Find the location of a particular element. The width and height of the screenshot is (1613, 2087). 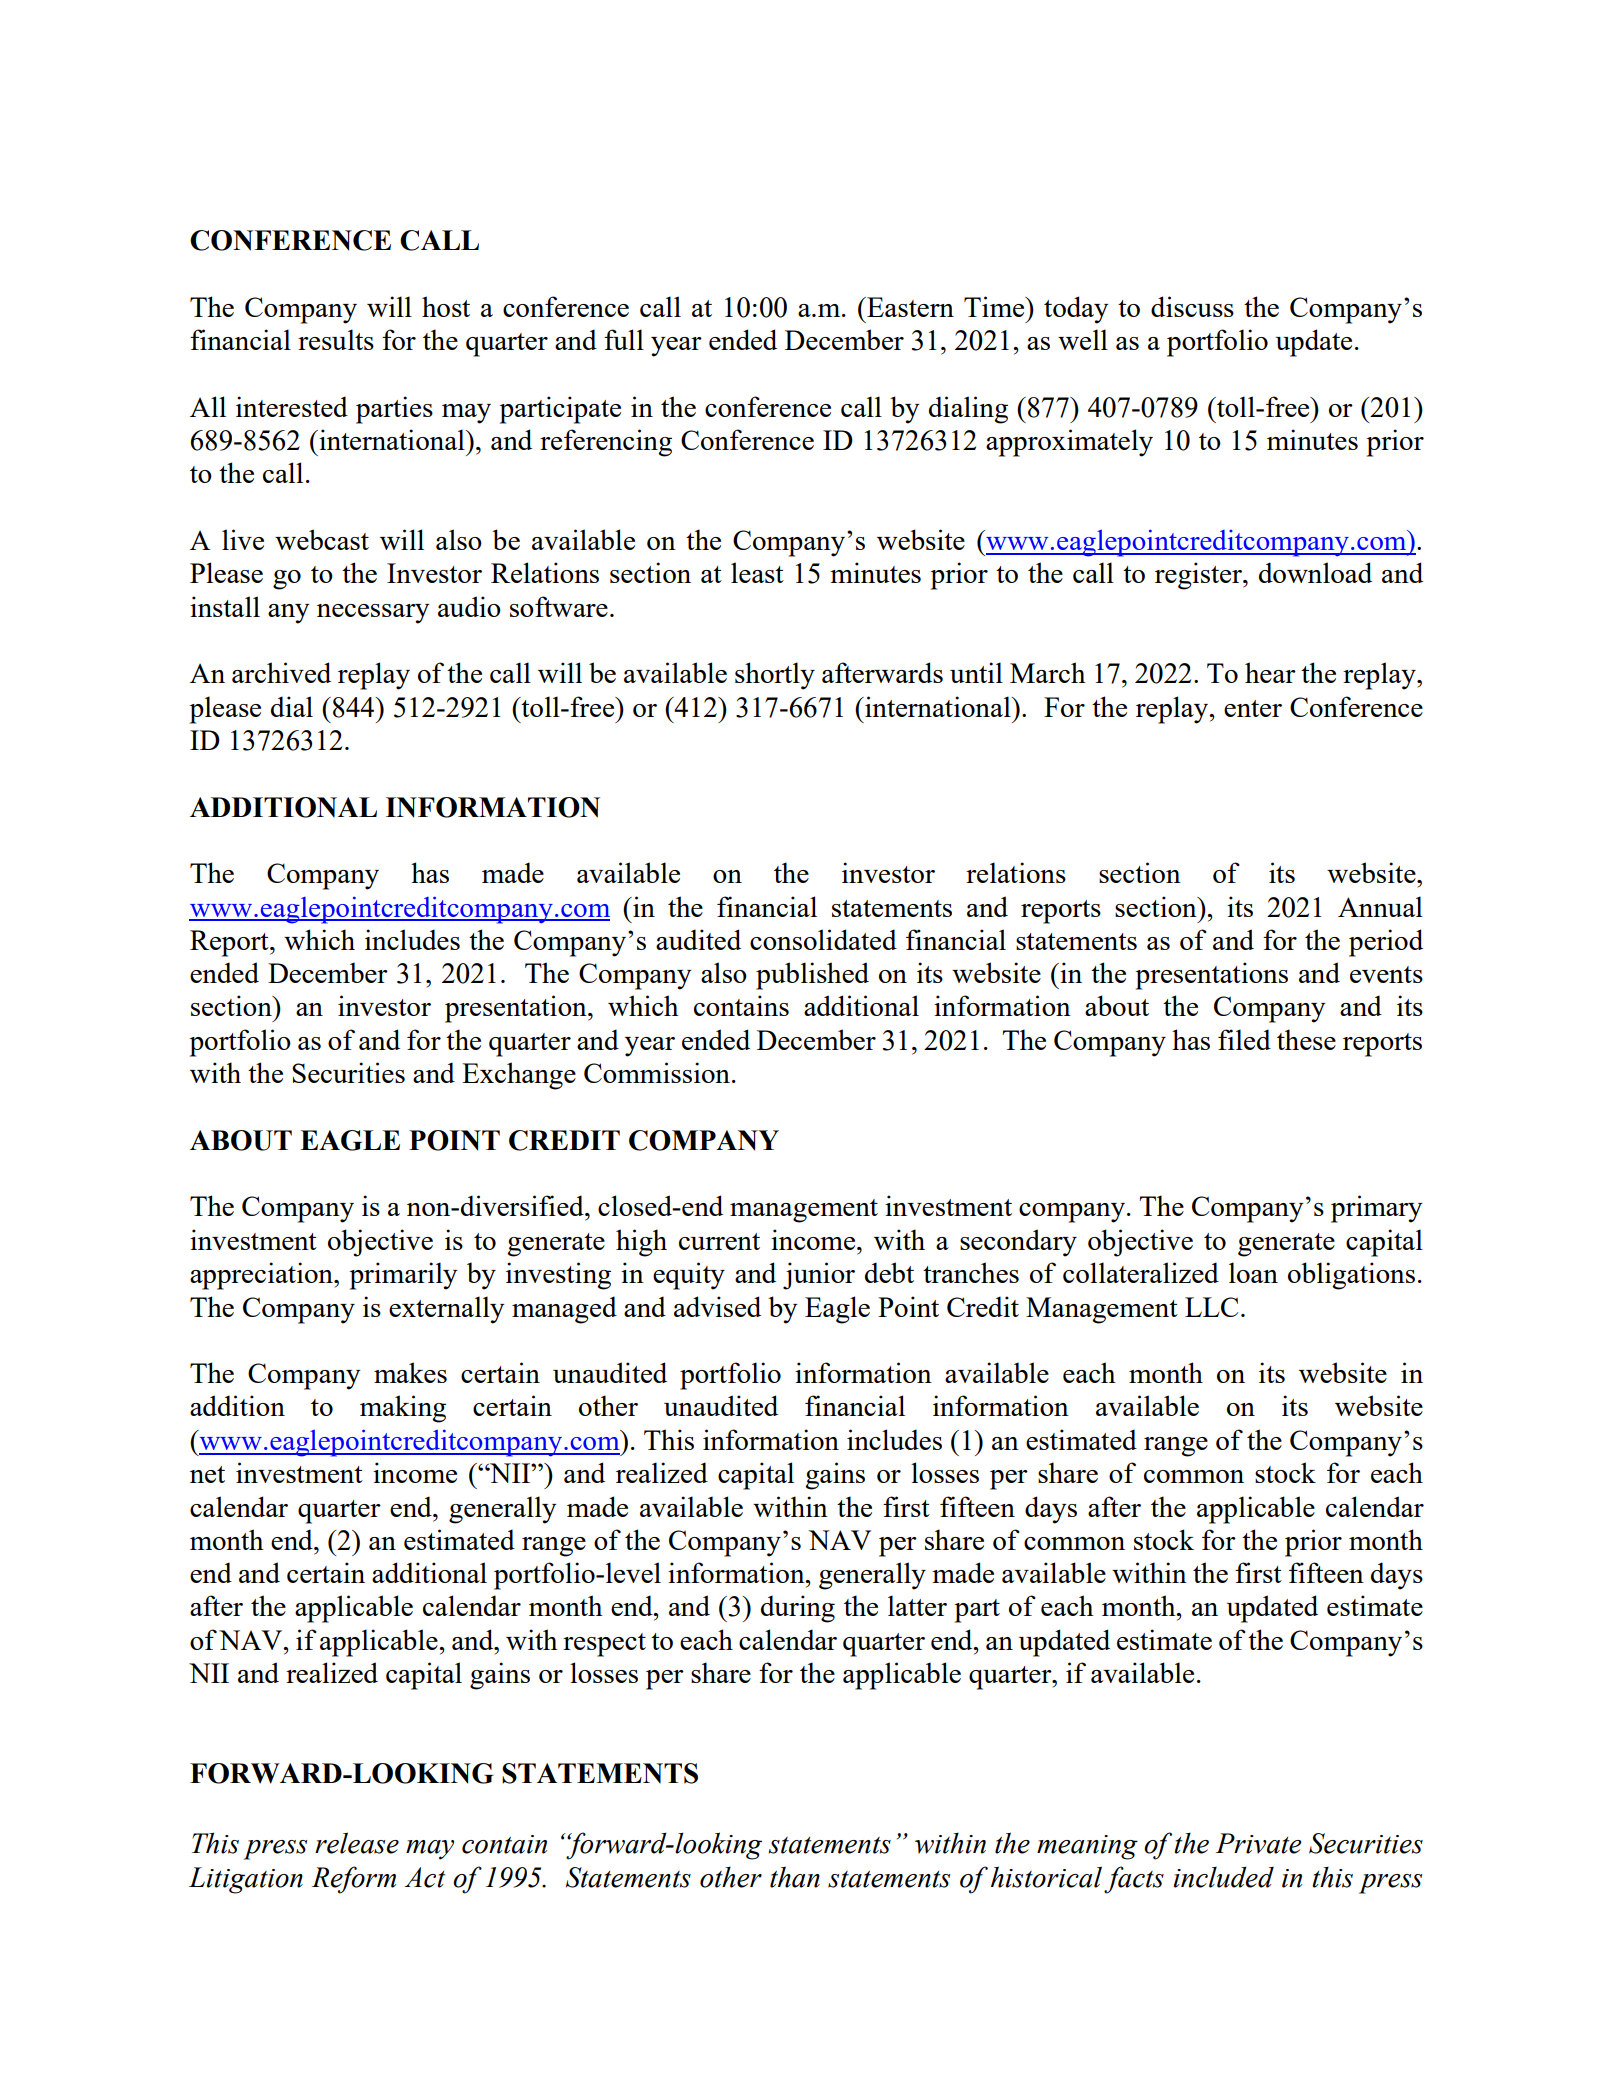

Exchange is located at coordinates (519, 1076).
